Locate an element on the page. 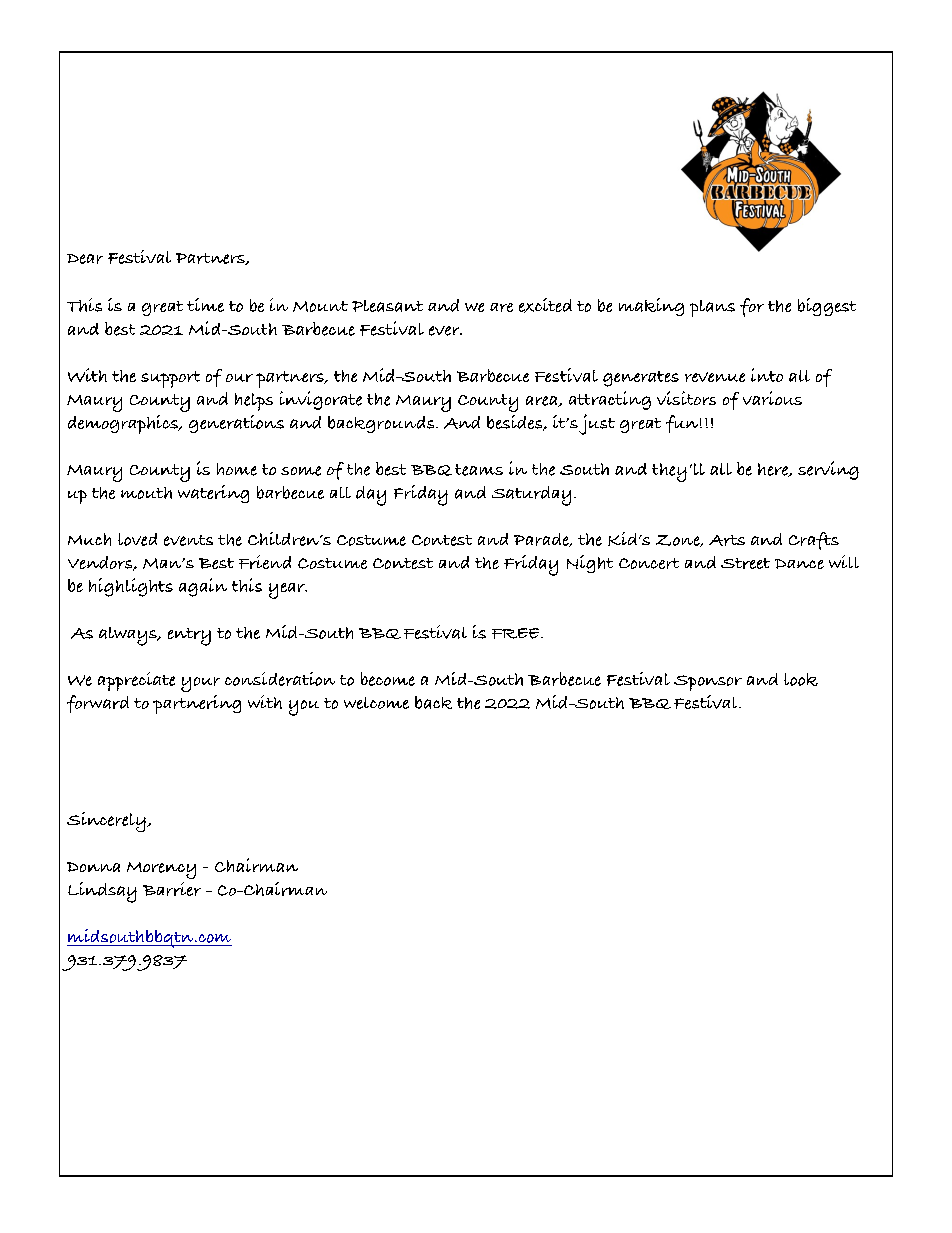  serving is located at coordinates (828, 470).
